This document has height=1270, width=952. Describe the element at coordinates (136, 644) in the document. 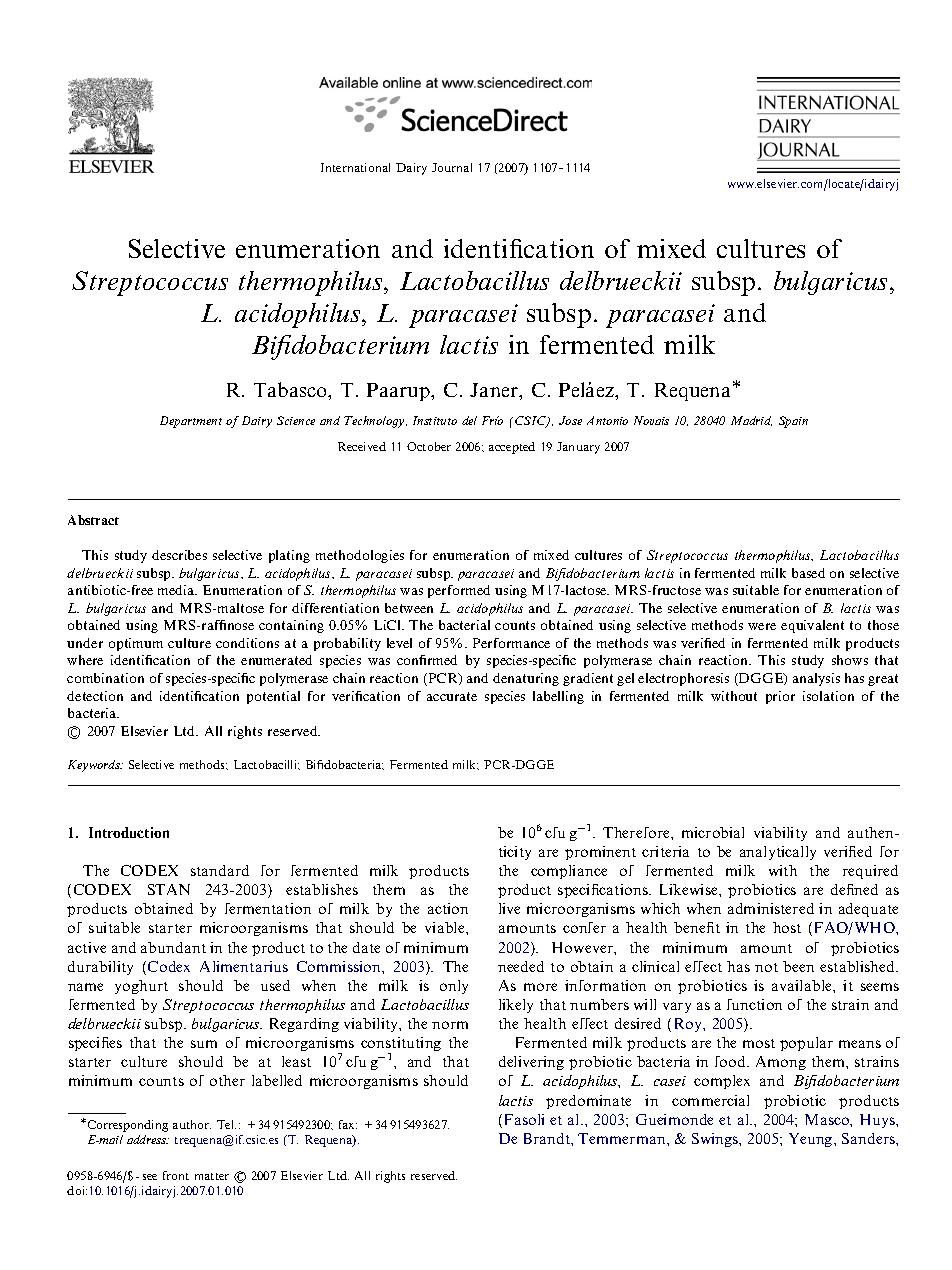

I see `optimum` at that location.
